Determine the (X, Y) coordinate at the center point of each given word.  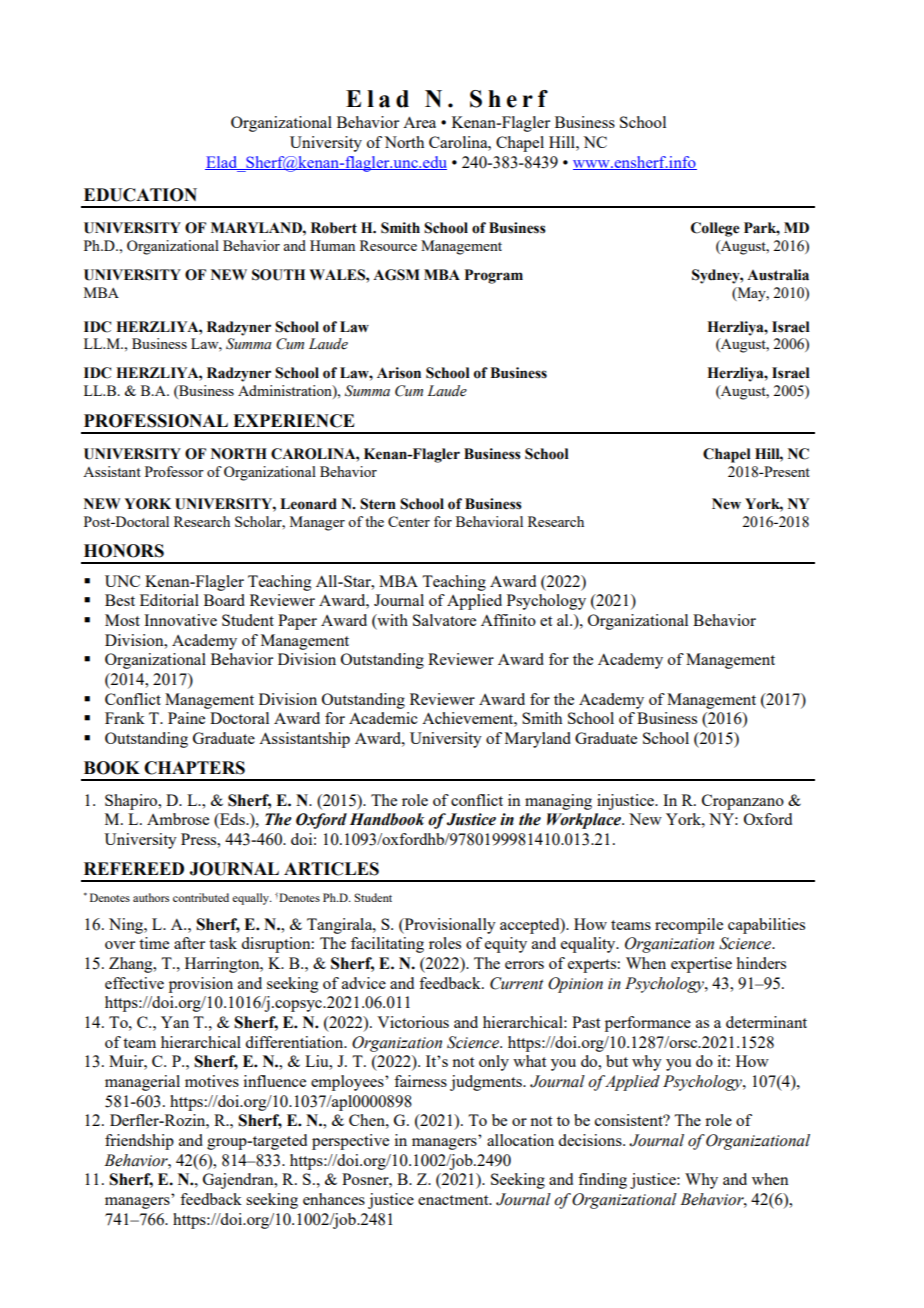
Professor (174, 471)
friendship (139, 1142)
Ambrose (178, 819)
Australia (778, 275)
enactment (454, 1200)
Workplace (585, 821)
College (715, 229)
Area (419, 122)
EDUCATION (140, 195)
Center (409, 521)
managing (558, 802)
